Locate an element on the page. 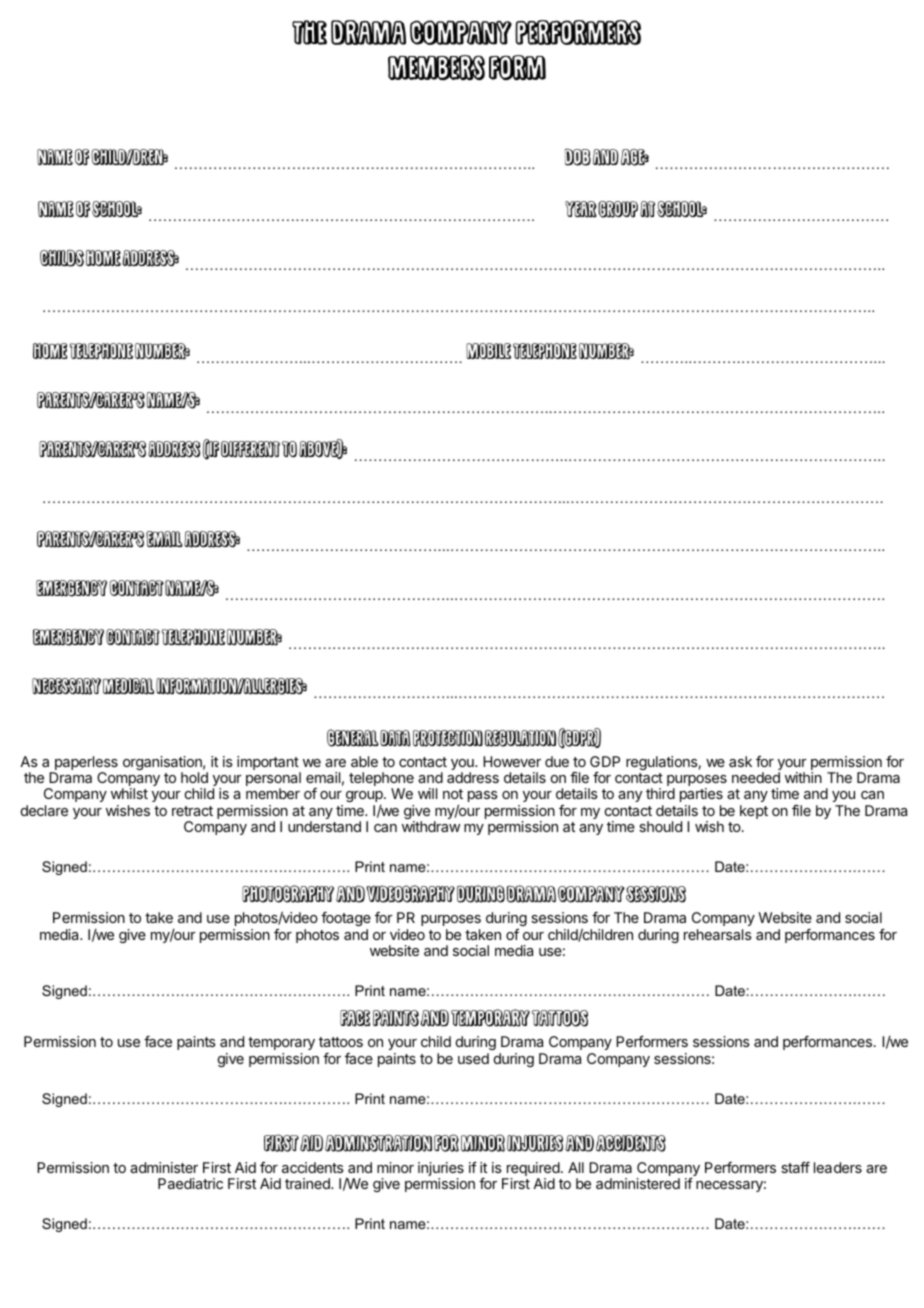  tattoos is located at coordinates (341, 1042).
